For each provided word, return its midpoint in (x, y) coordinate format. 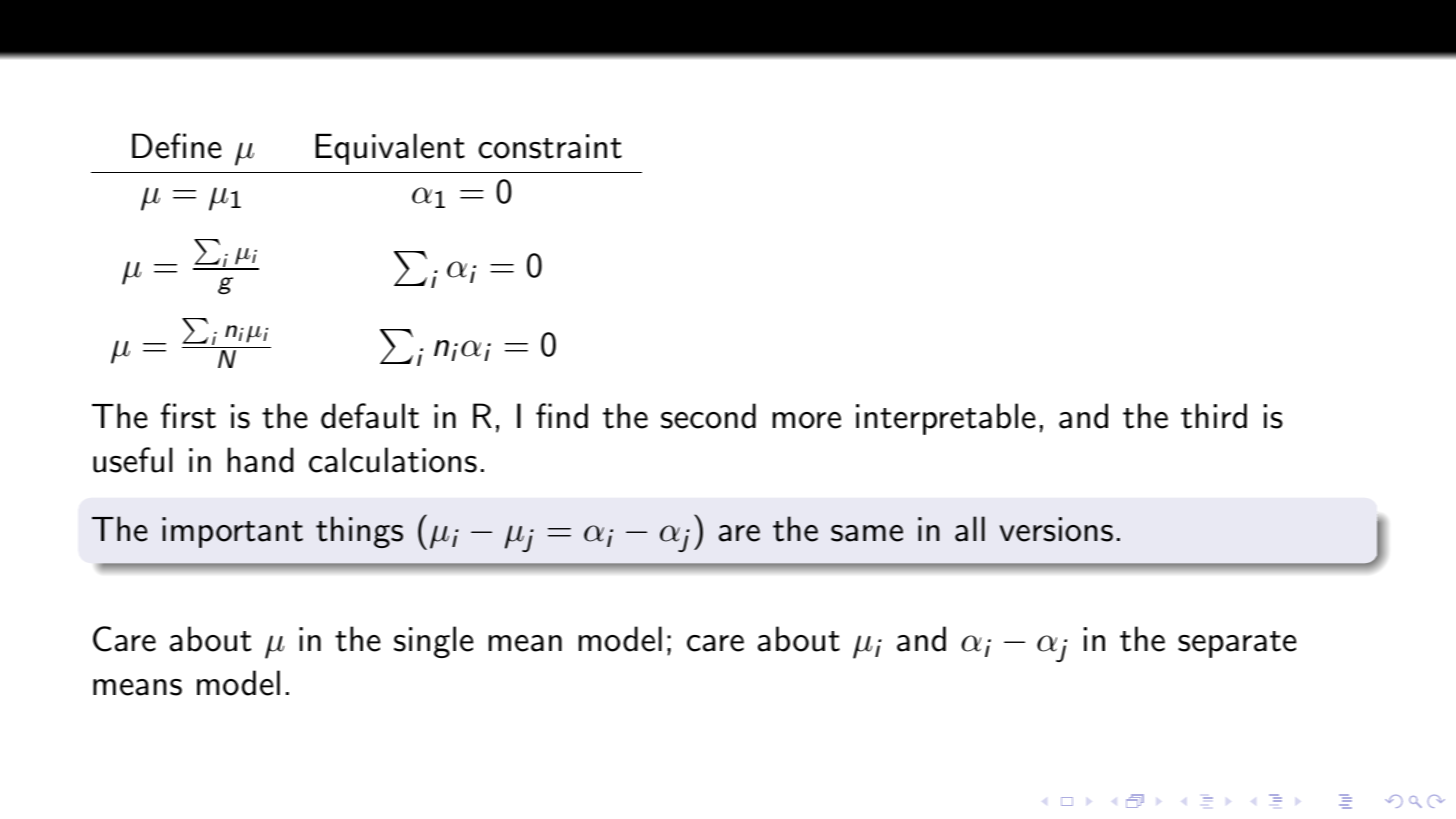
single (434, 642)
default (370, 416)
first (188, 416)
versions (1056, 529)
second (708, 416)
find (562, 416)
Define (177, 146)
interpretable (946, 419)
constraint (550, 146)
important (232, 532)
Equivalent (390, 149)
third (1214, 416)
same (867, 533)
